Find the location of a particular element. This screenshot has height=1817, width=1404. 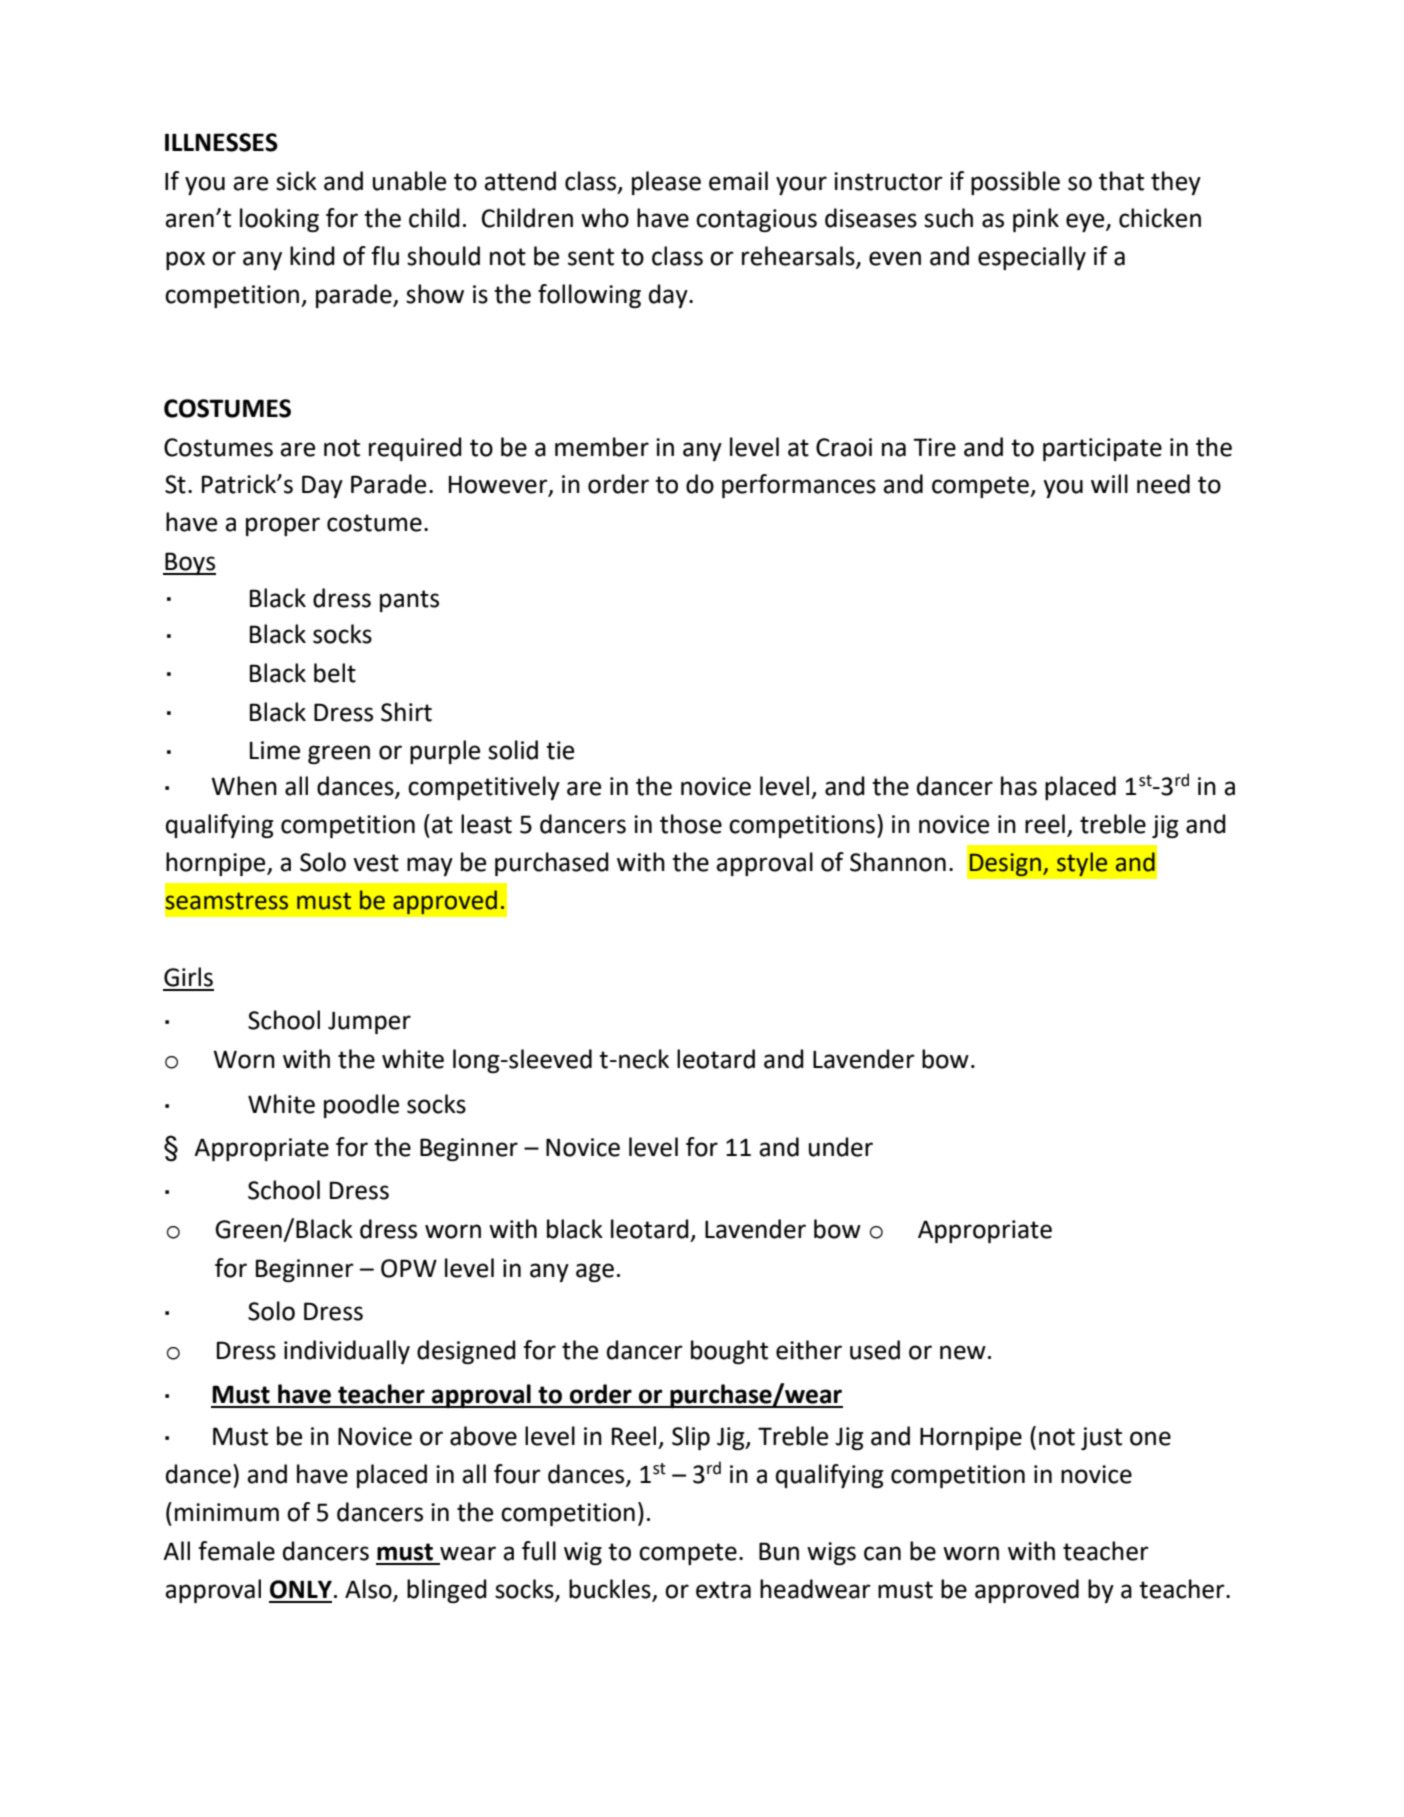

member is located at coordinates (602, 447).
